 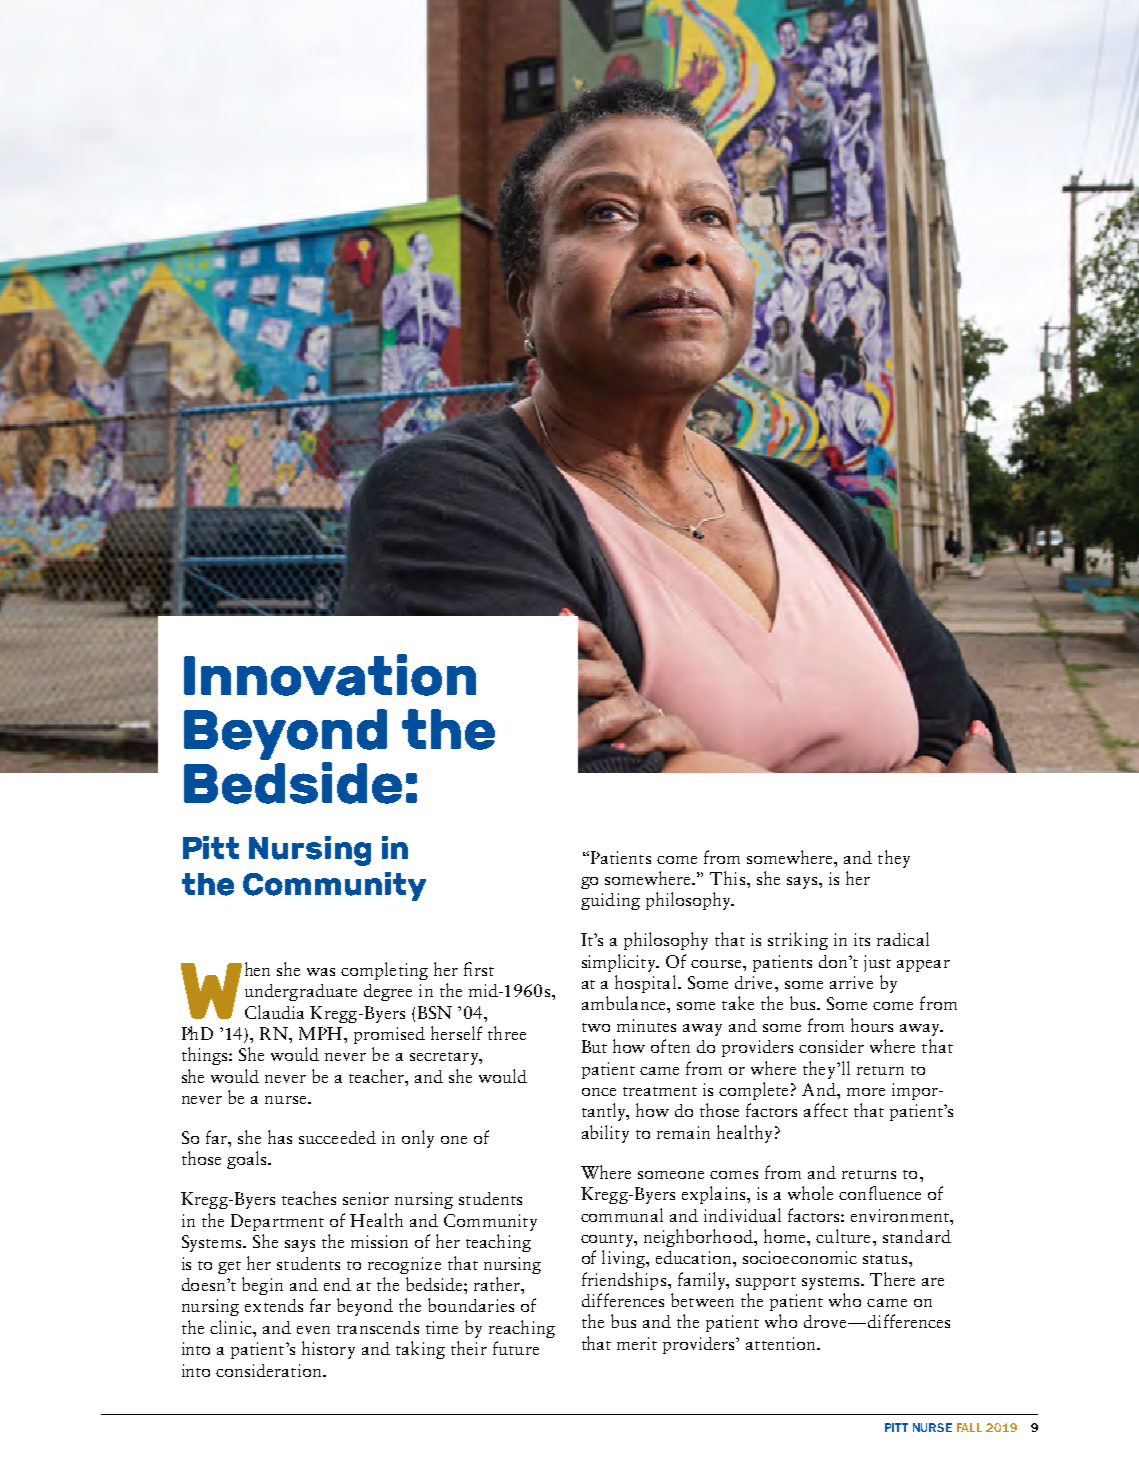 I want to click on This, so click(x=727, y=878).
